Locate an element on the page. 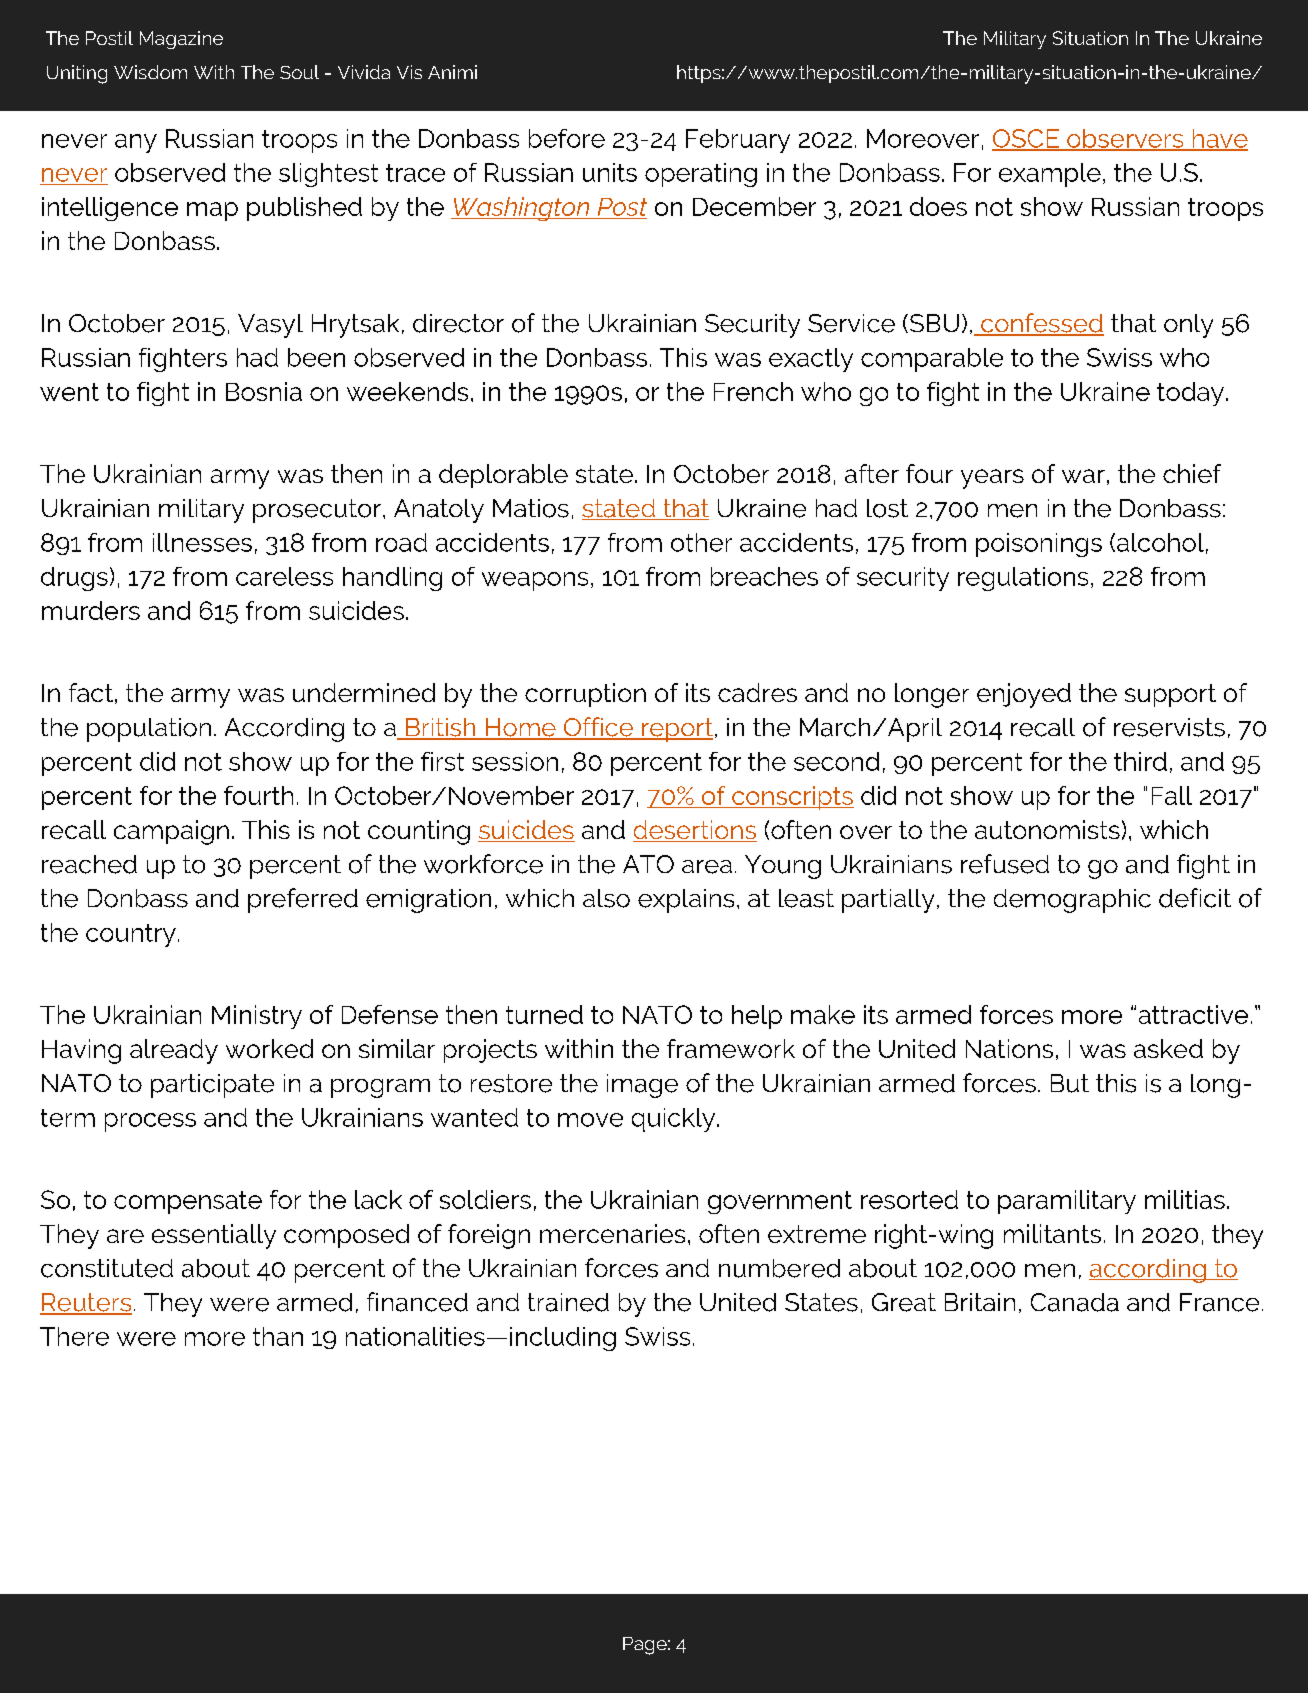 The width and height of the page is (1308, 1693). than is located at coordinates (278, 1336).
